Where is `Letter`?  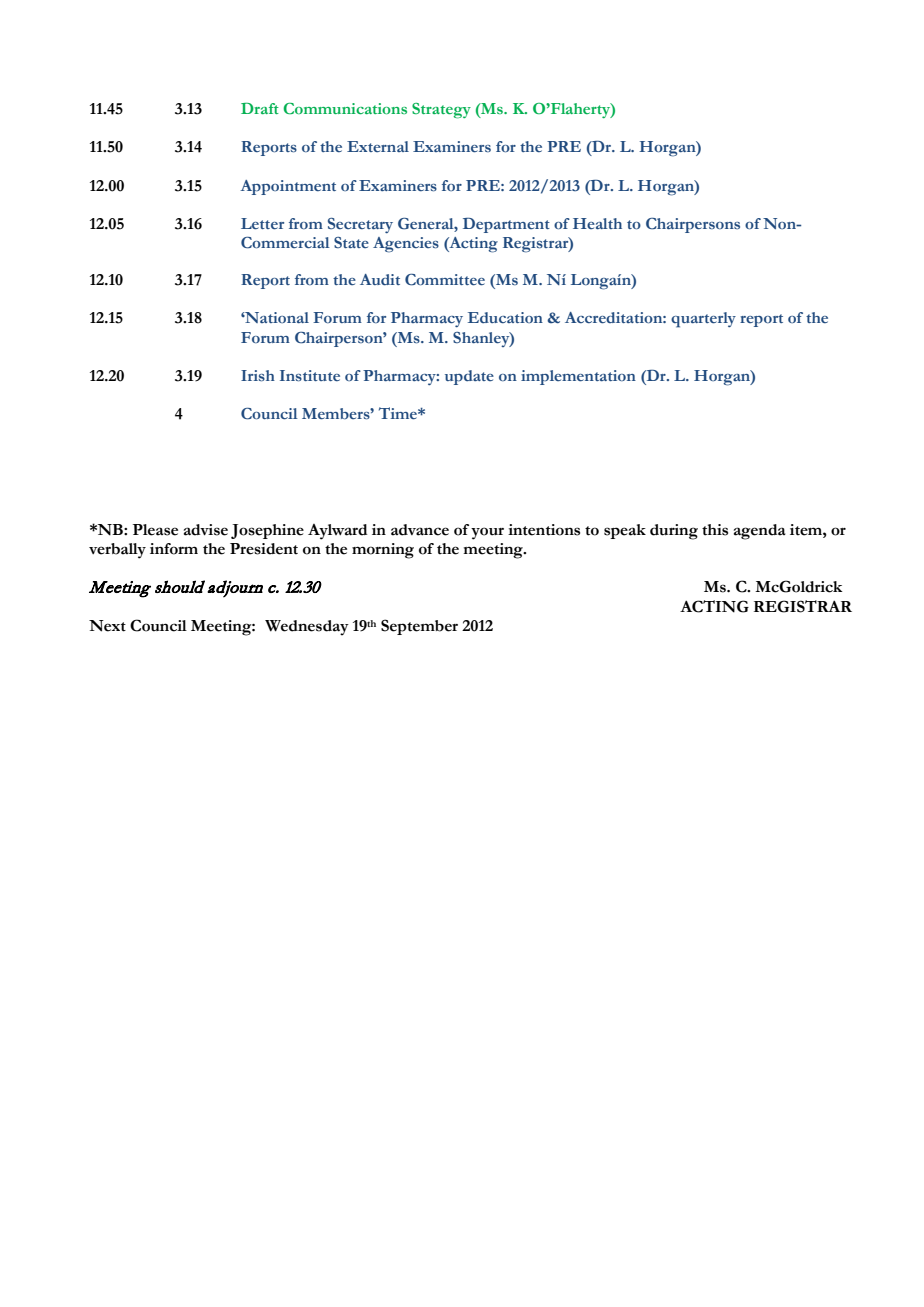
Letter is located at coordinates (262, 224).
